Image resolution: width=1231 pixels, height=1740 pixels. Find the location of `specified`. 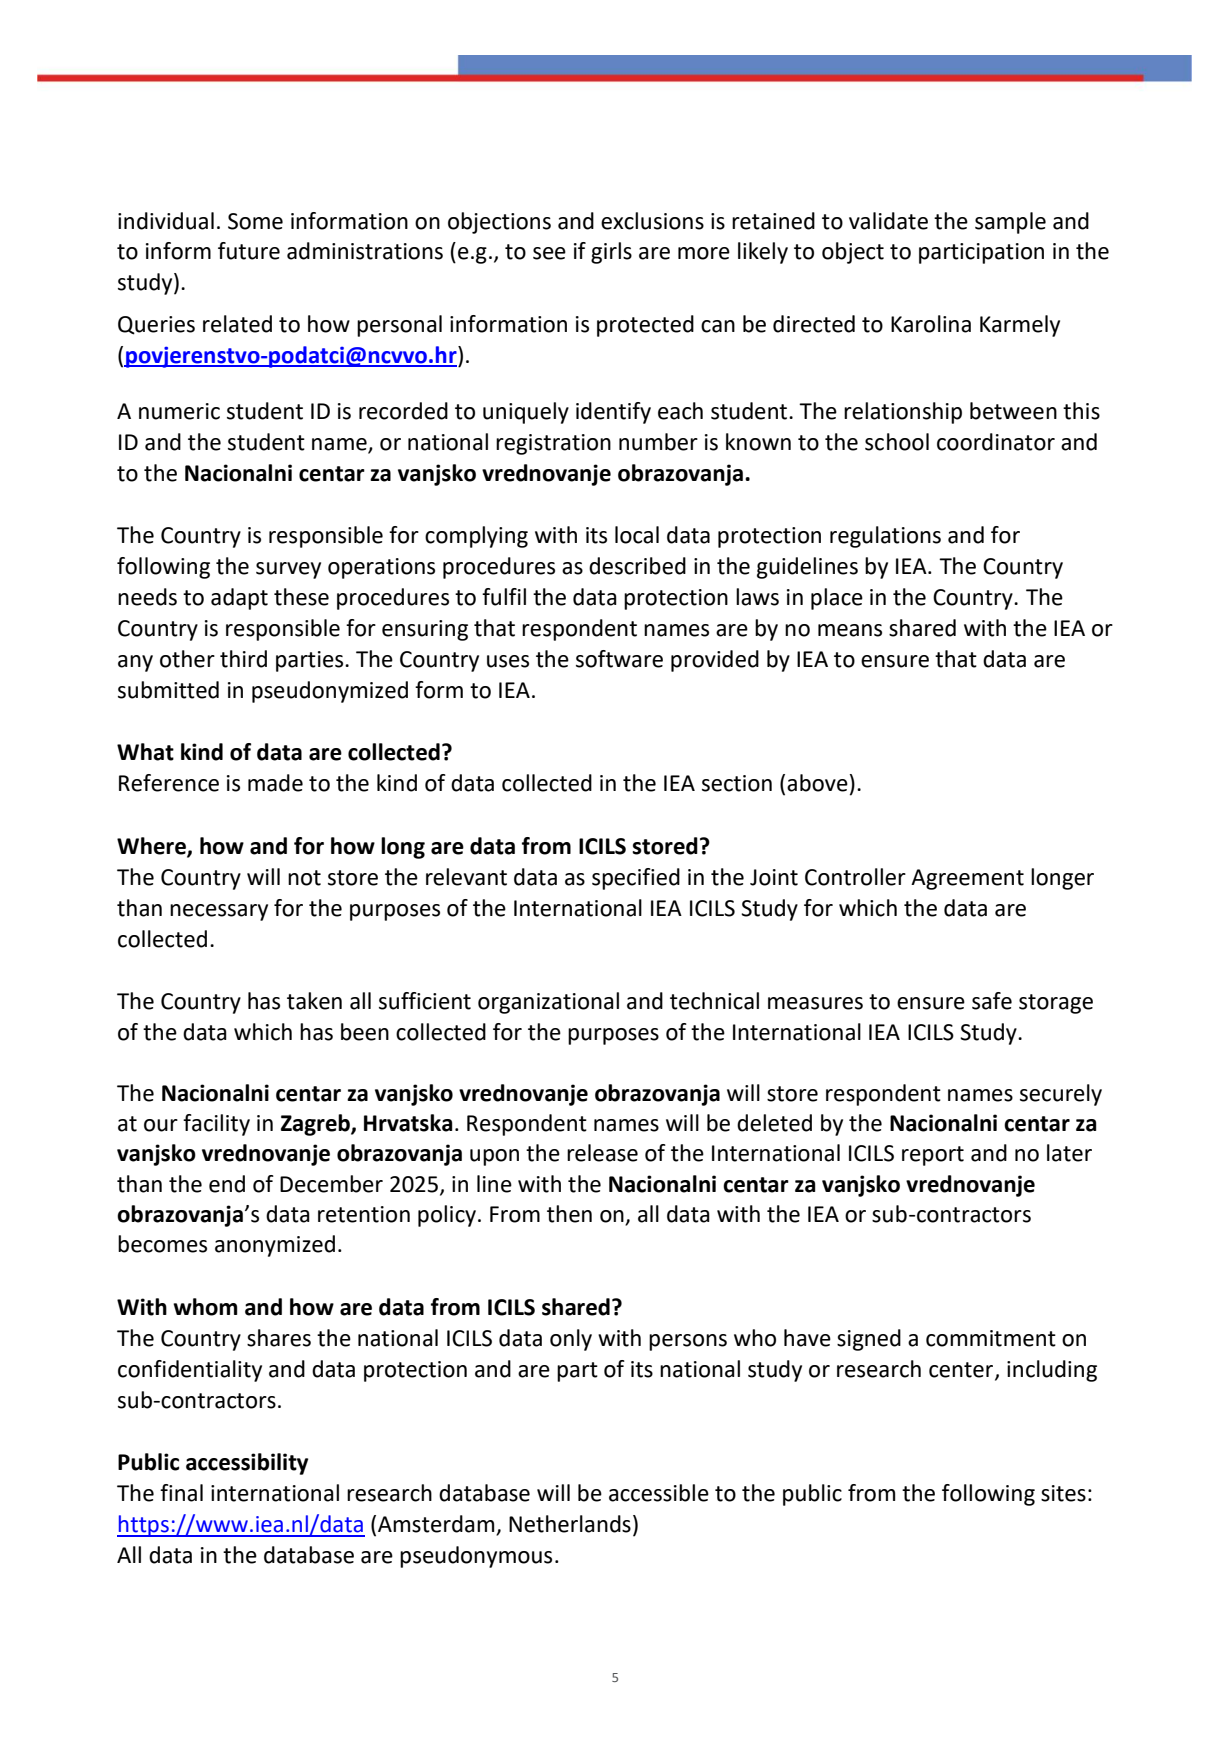

specified is located at coordinates (636, 879).
